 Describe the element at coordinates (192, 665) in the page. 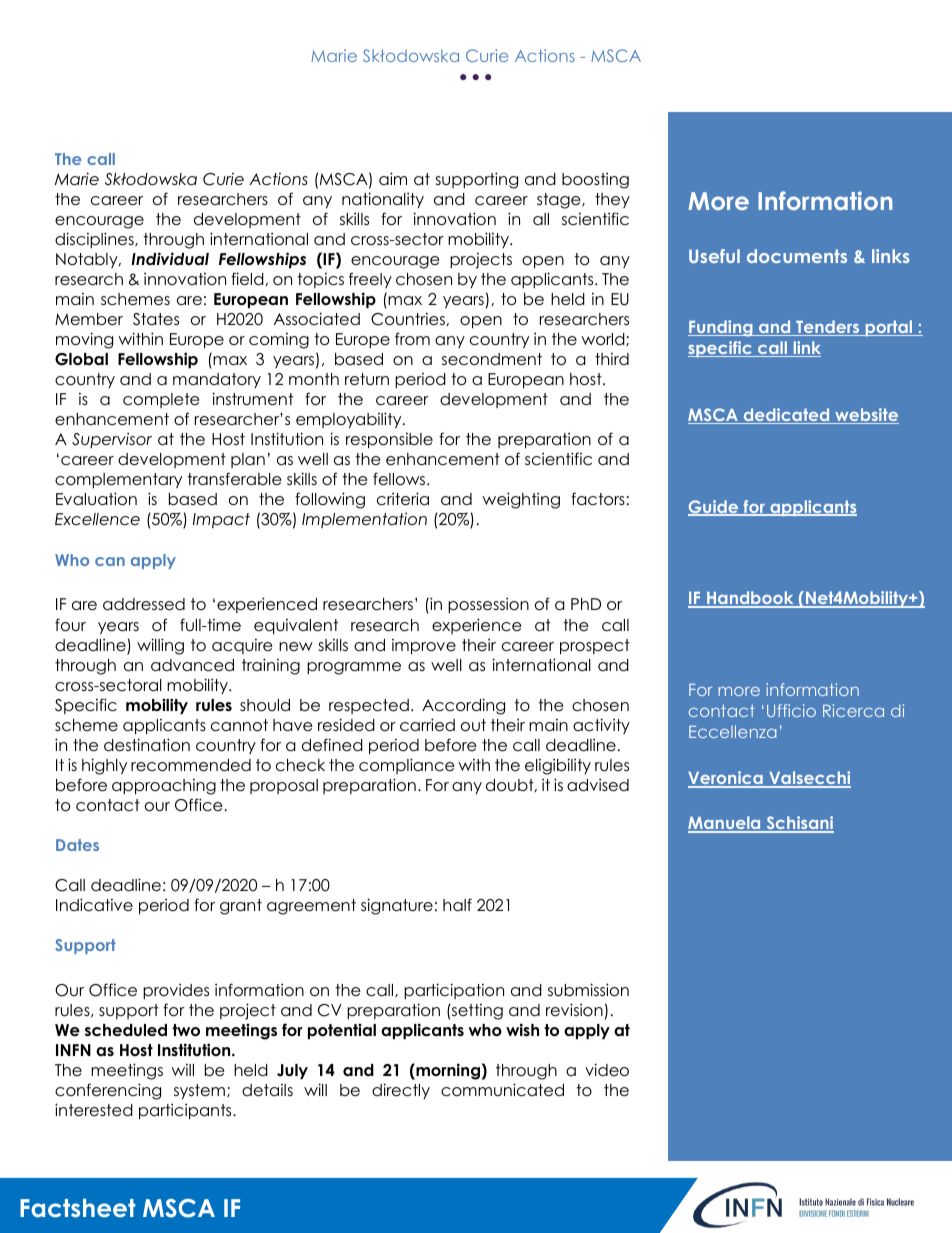

I see `advanced` at that location.
